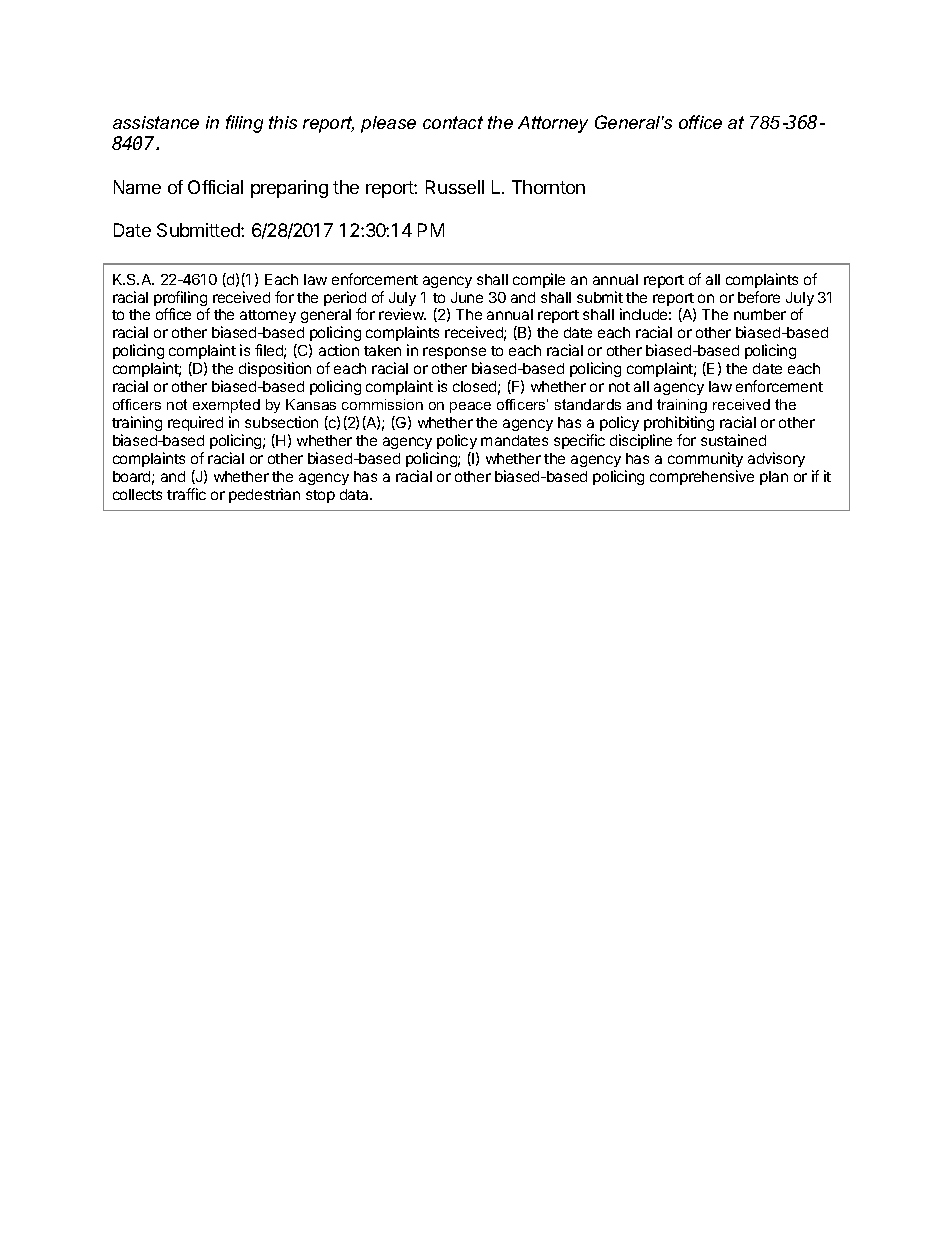 Image resolution: width=952 pixels, height=1233 pixels. Describe the element at coordinates (186, 494) in the screenshot. I see `traffic` at that location.
